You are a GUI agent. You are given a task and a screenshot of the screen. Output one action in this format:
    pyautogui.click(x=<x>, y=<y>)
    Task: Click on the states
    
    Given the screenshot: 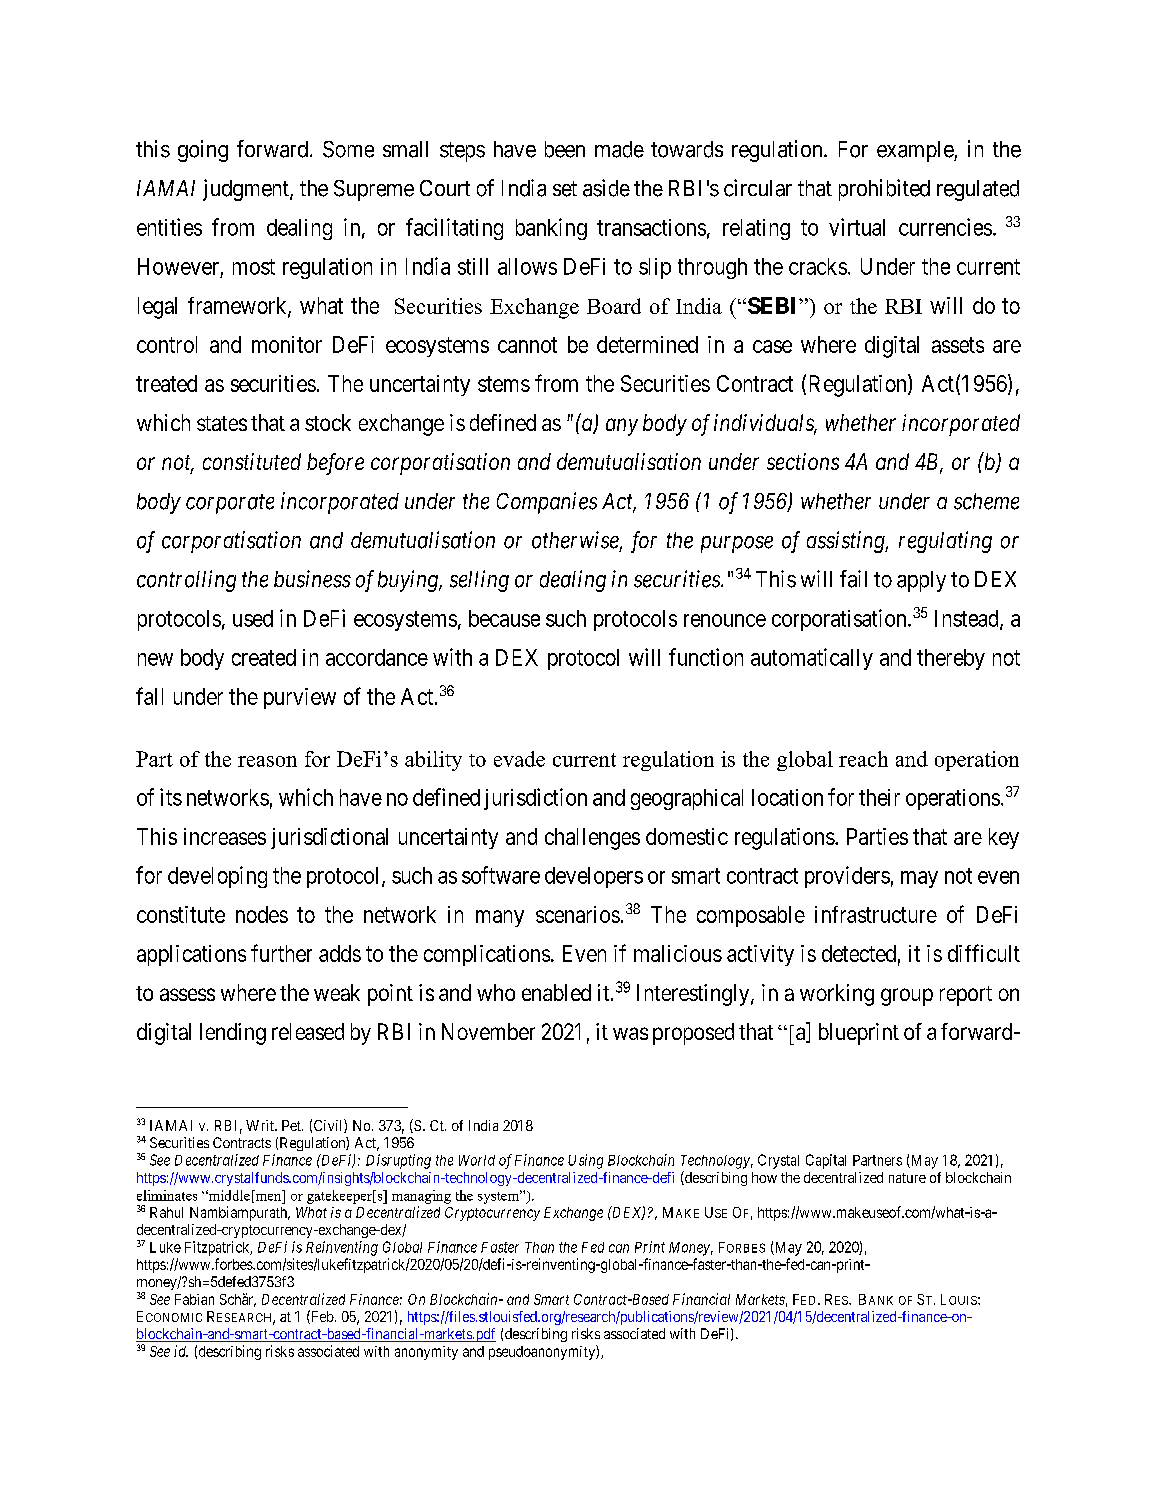 What is the action you would take?
    pyautogui.click(x=222, y=423)
